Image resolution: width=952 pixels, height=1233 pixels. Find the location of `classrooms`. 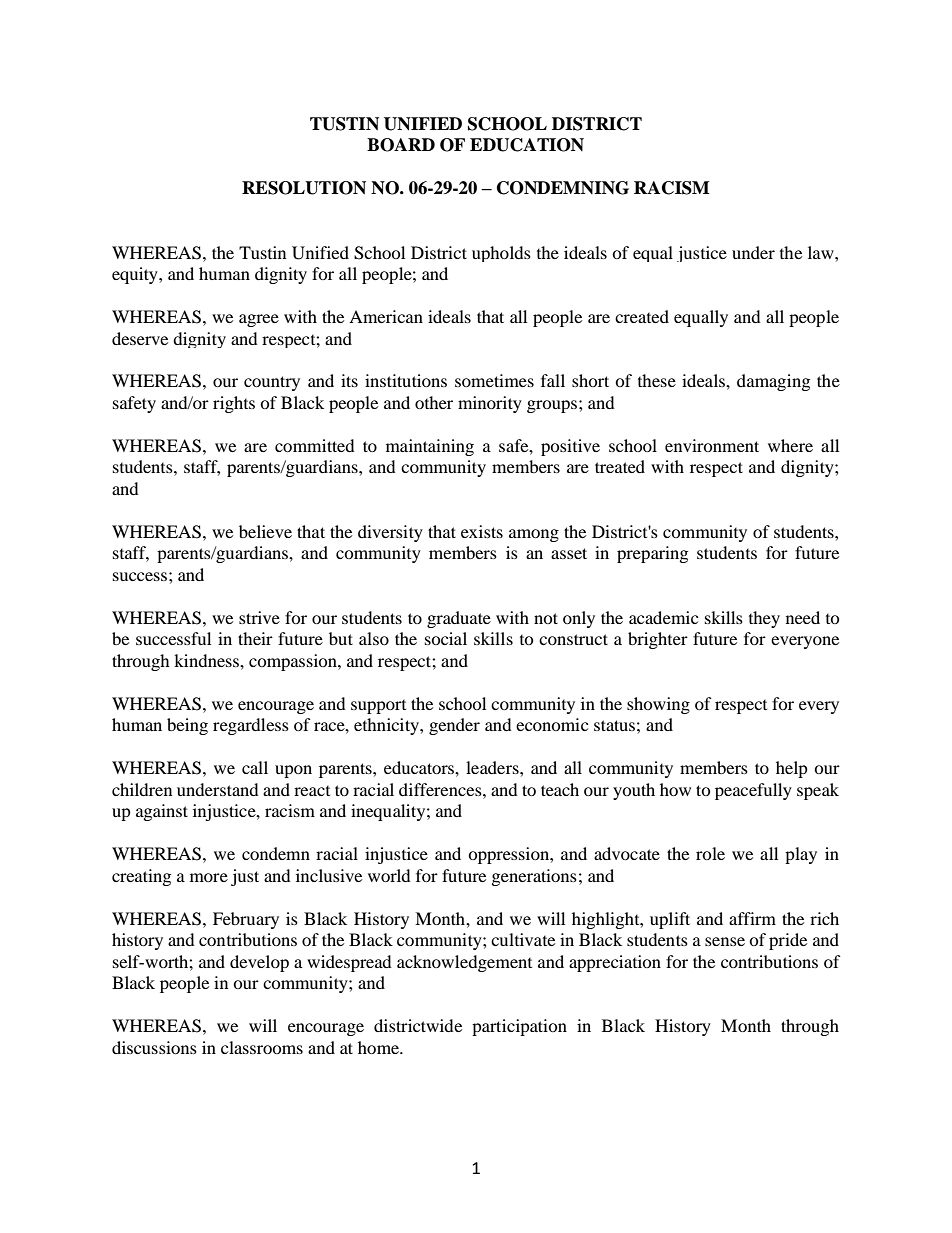

classrooms is located at coordinates (262, 1047).
